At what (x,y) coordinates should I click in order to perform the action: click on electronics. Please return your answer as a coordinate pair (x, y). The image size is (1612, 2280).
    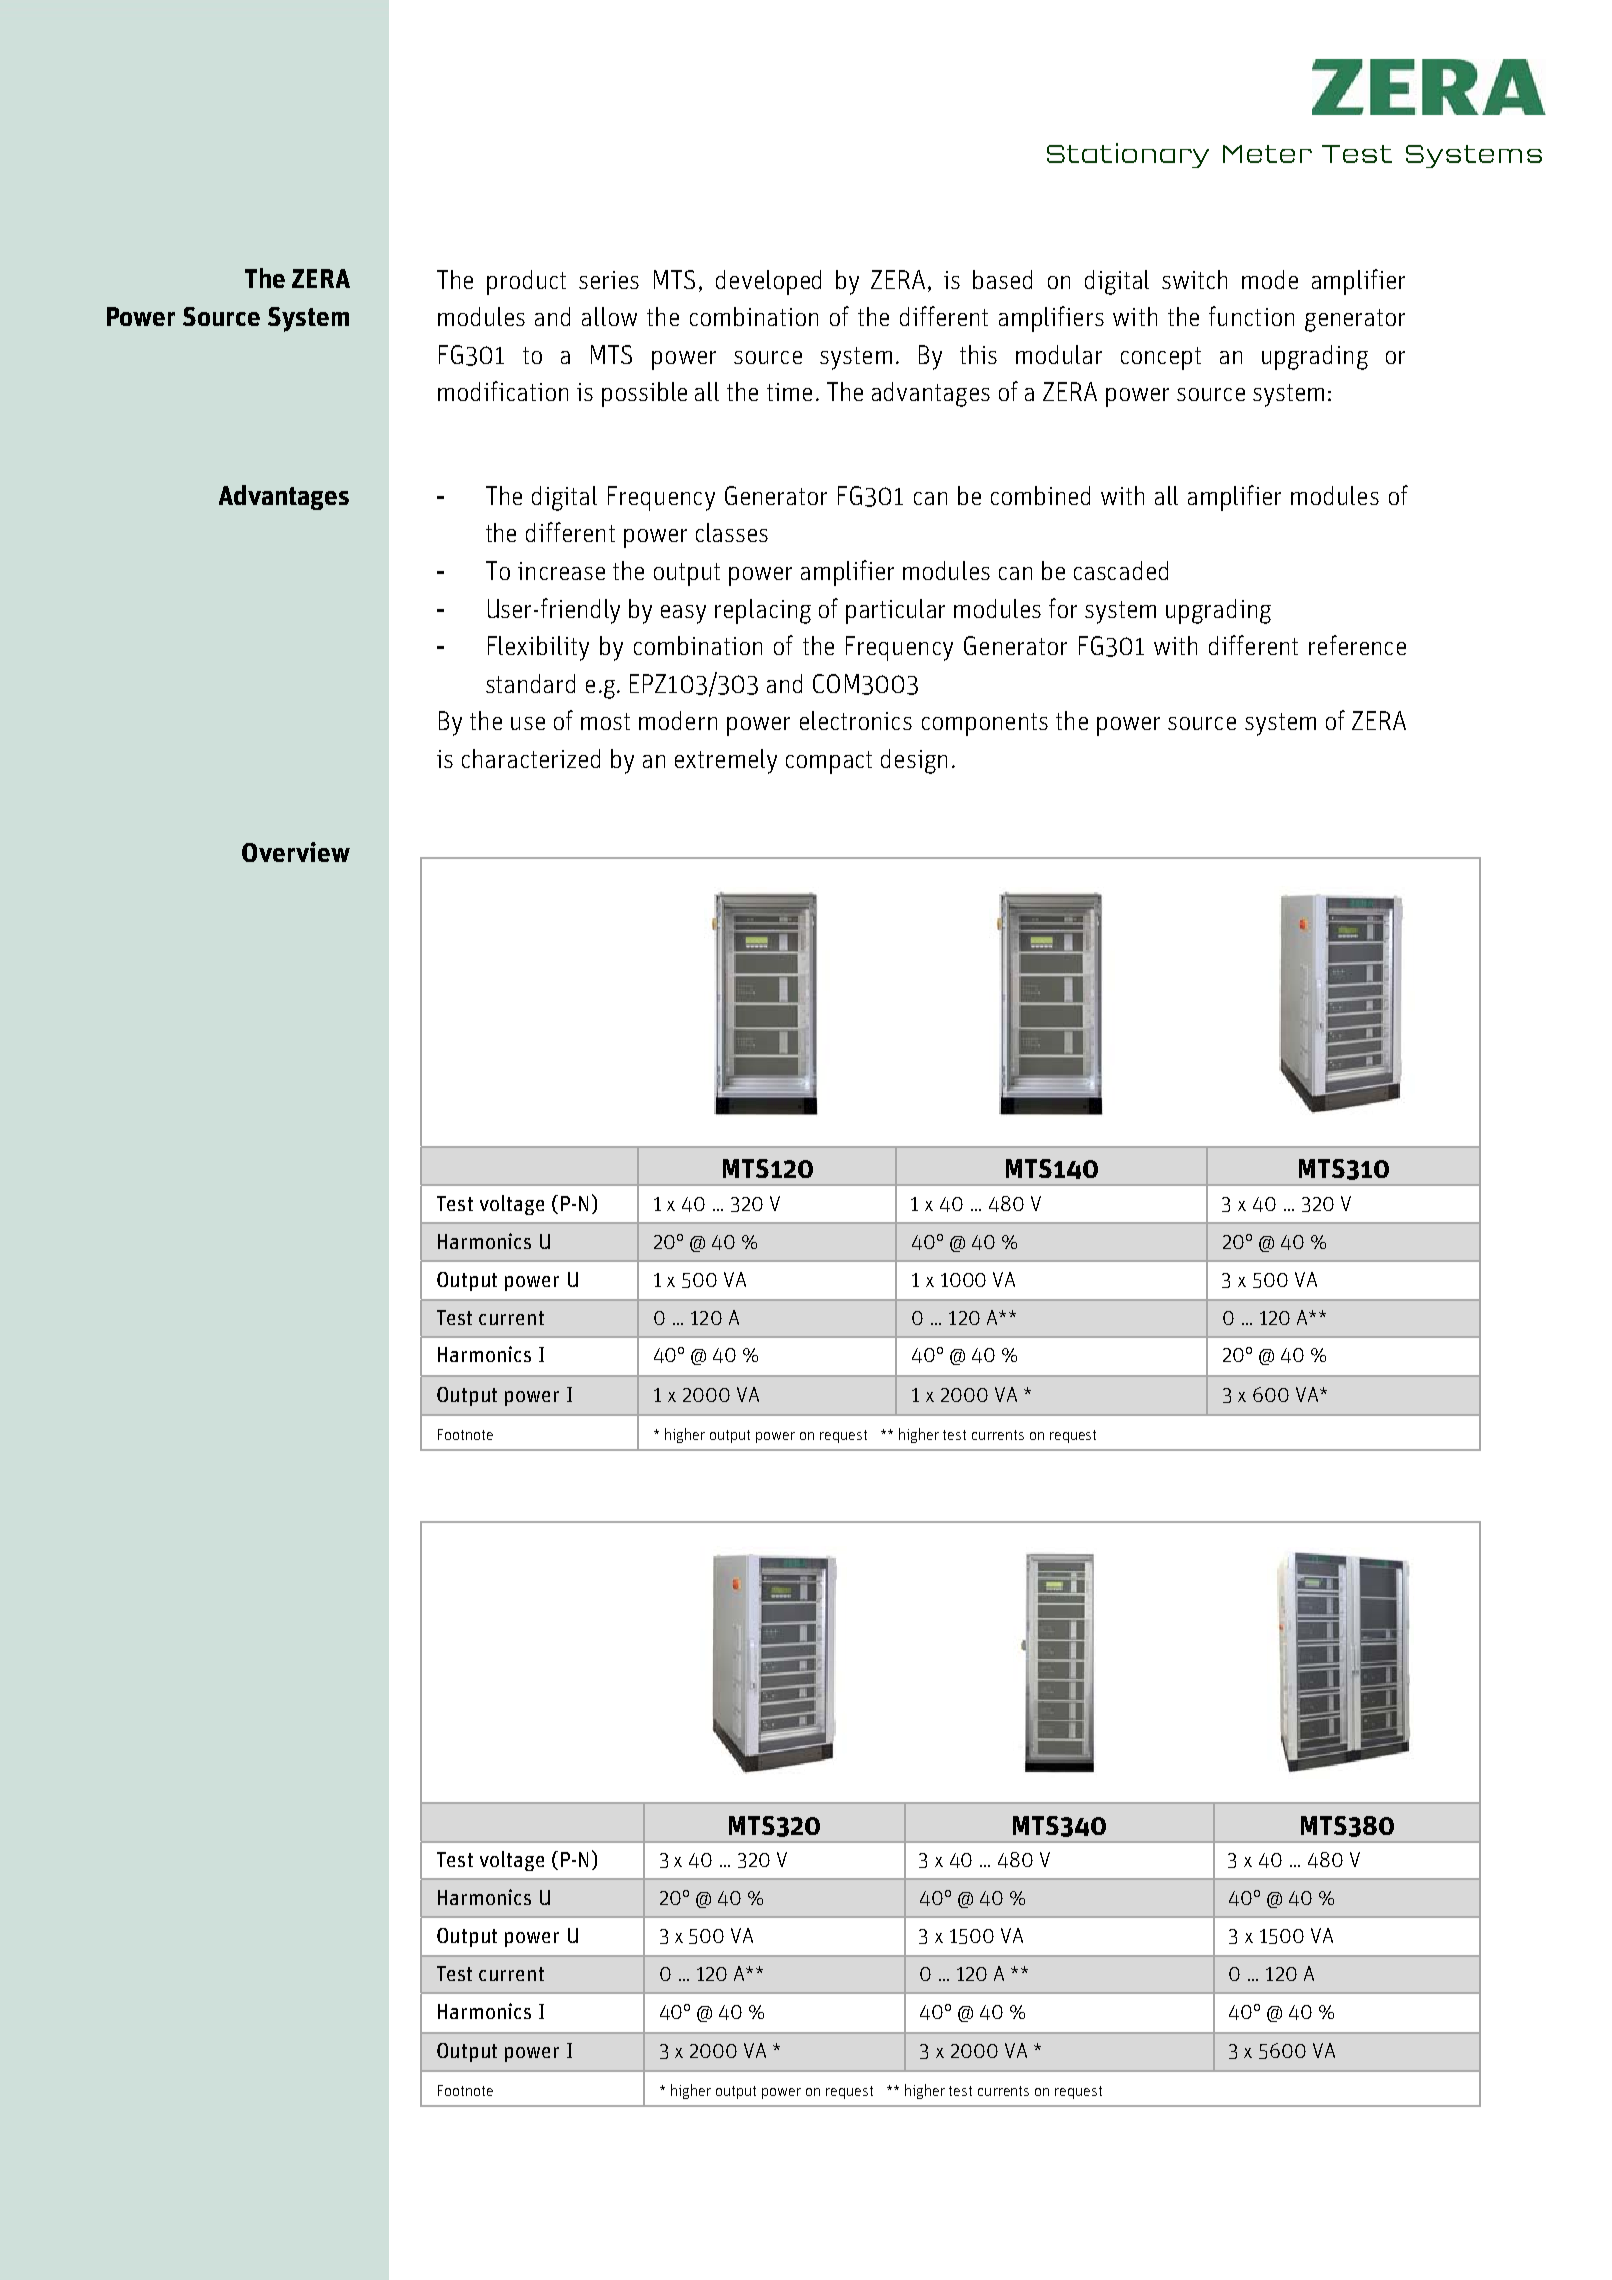
    Looking at the image, I should click on (856, 720).
